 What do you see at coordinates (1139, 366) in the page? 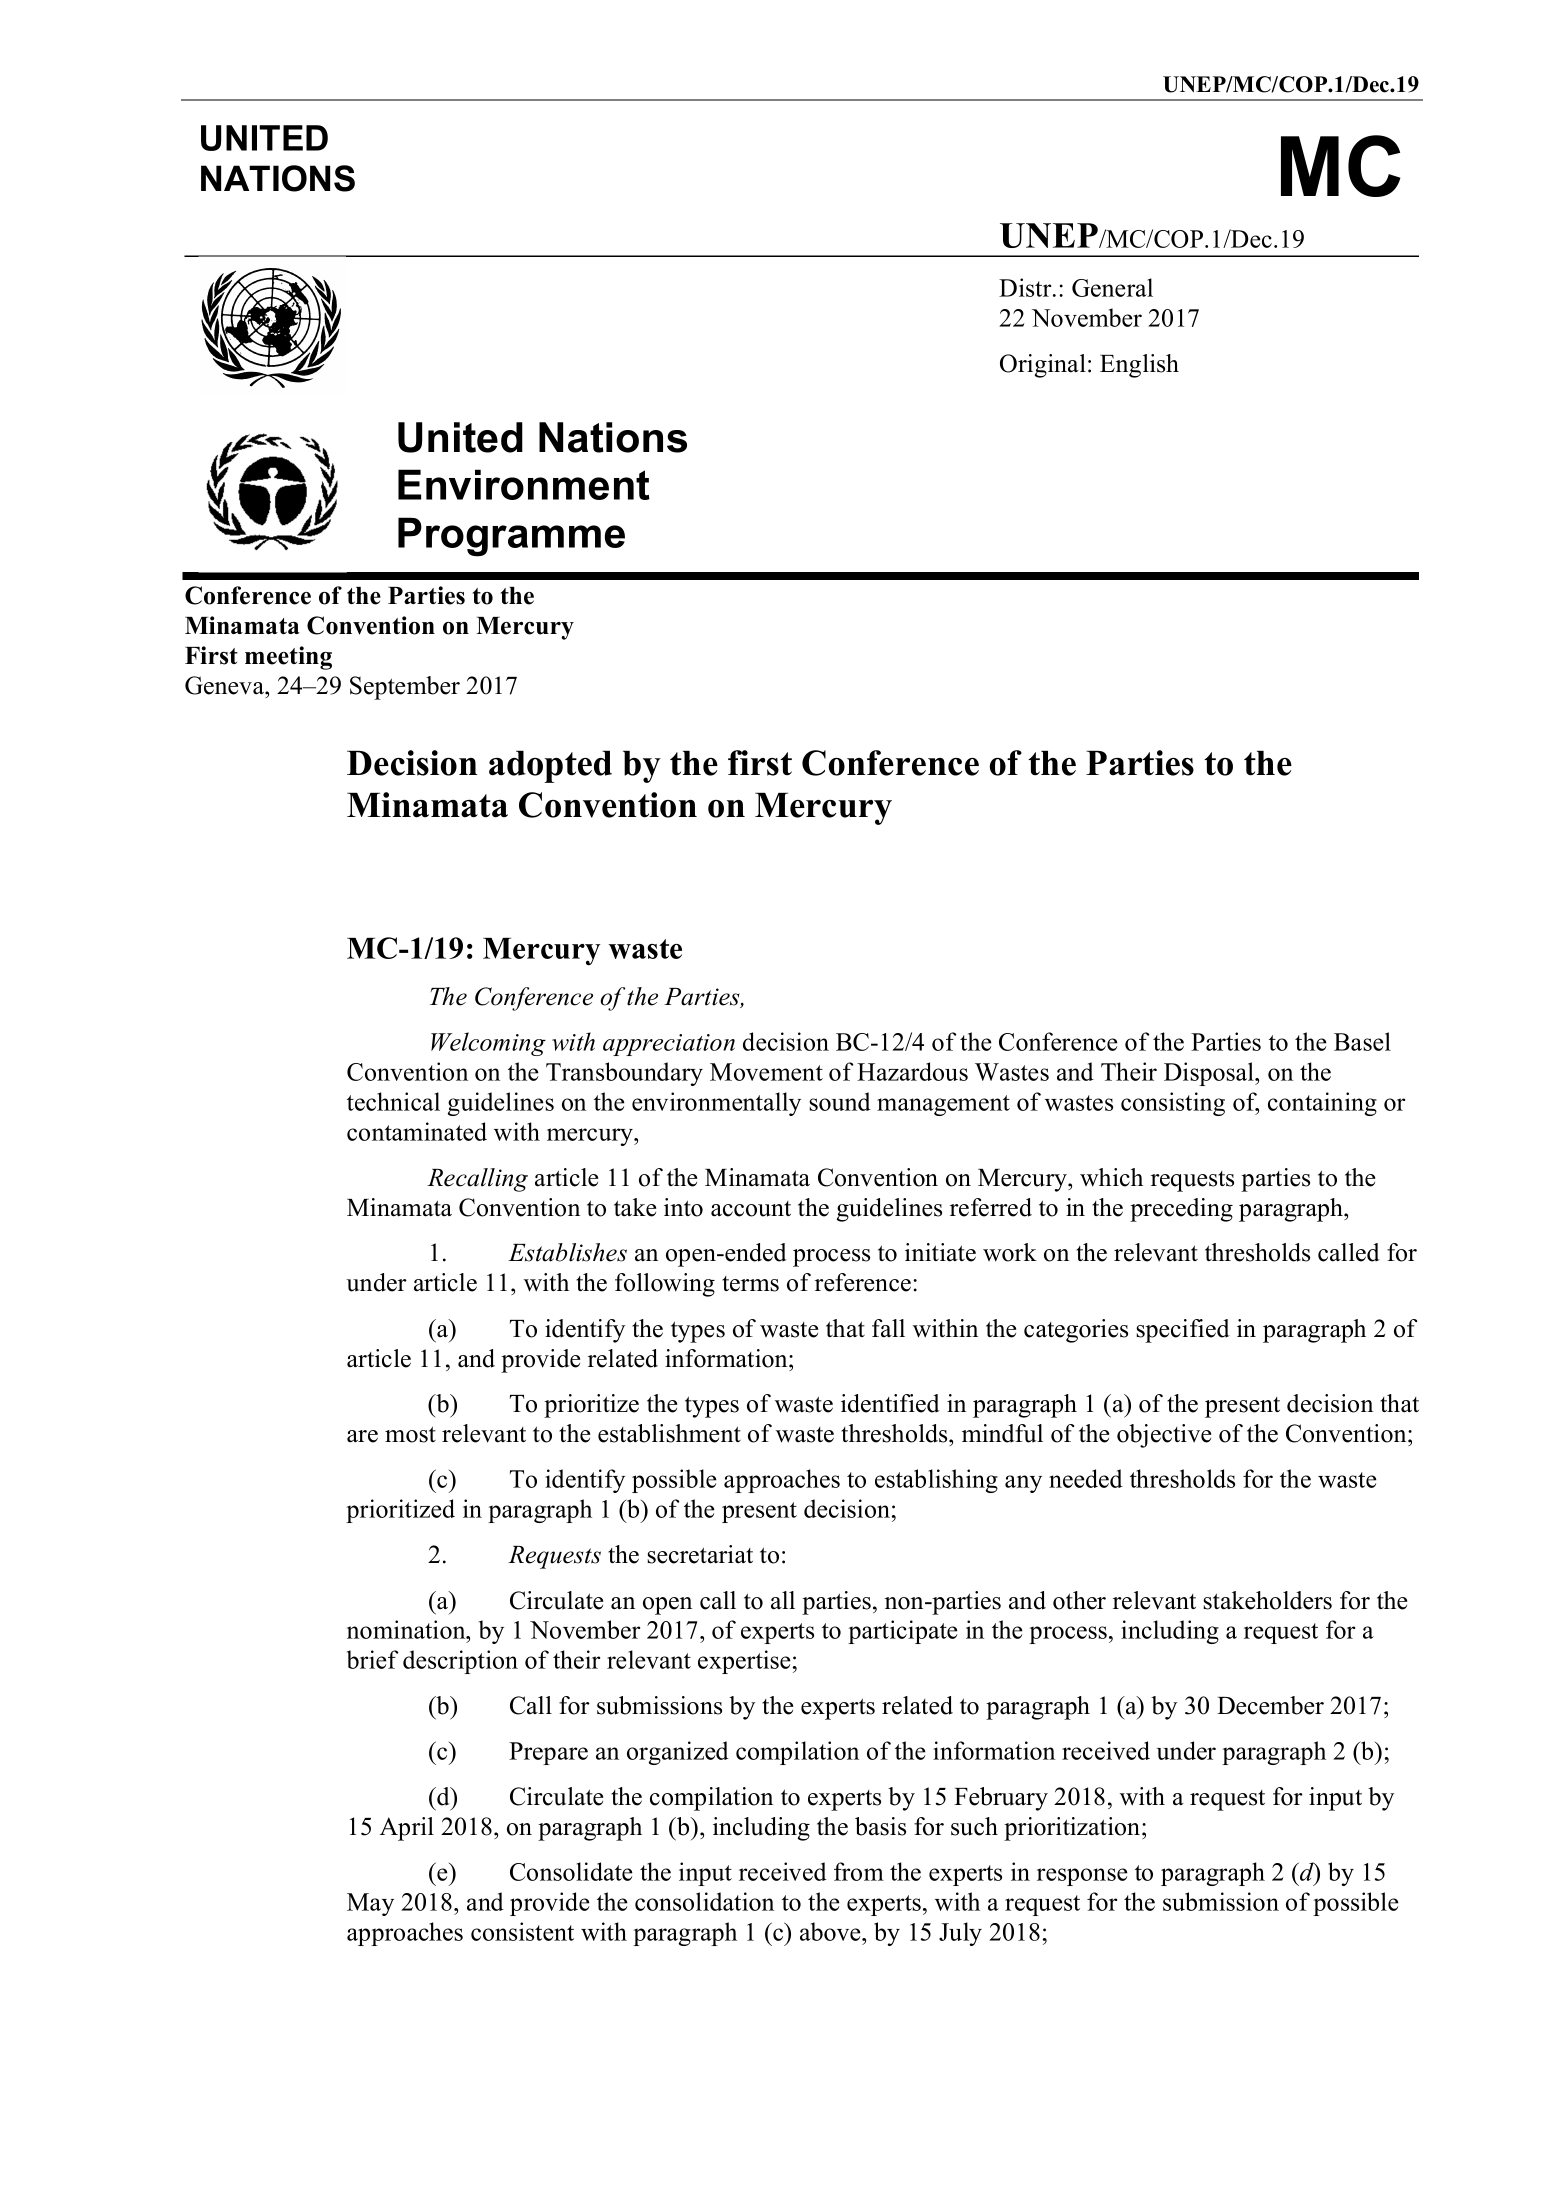
I see `English` at bounding box center [1139, 366].
